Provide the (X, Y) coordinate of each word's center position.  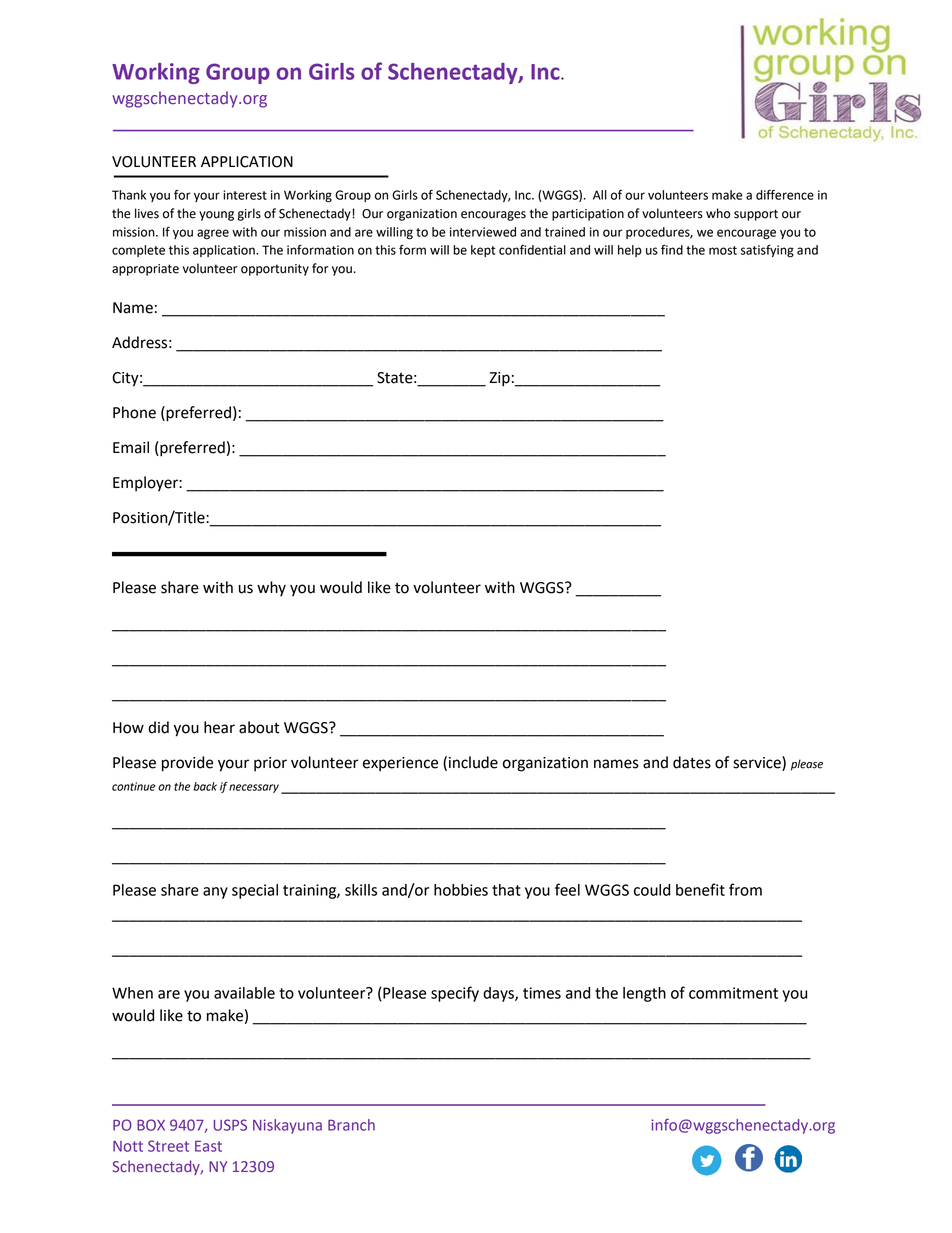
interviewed (483, 232)
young (216, 216)
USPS (230, 1125)
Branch (351, 1125)
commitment (733, 993)
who (718, 213)
